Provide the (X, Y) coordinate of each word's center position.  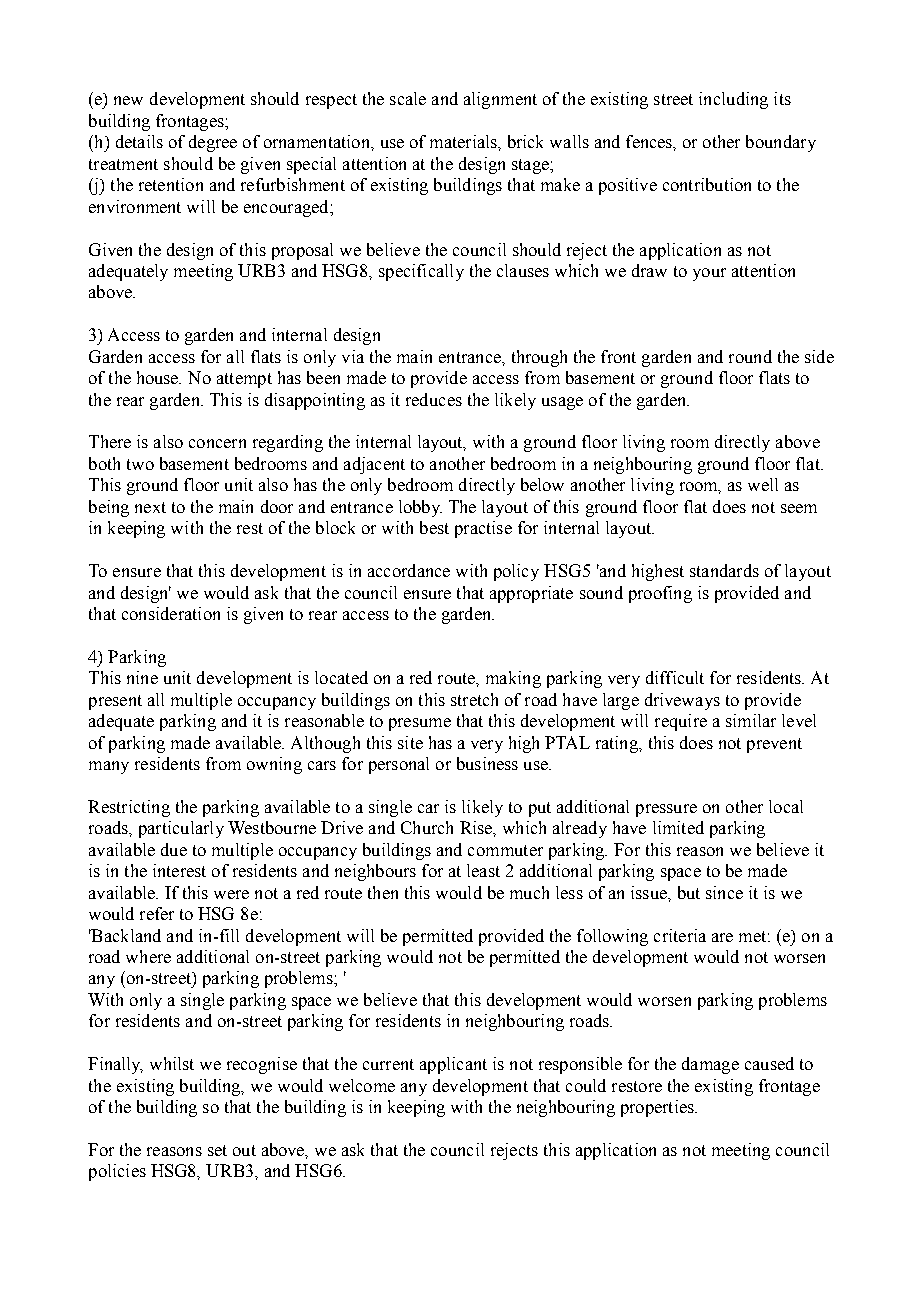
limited (678, 827)
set (217, 1150)
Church (427, 827)
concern (217, 443)
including (733, 100)
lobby (420, 508)
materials (464, 141)
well (763, 484)
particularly (181, 829)
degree (213, 143)
